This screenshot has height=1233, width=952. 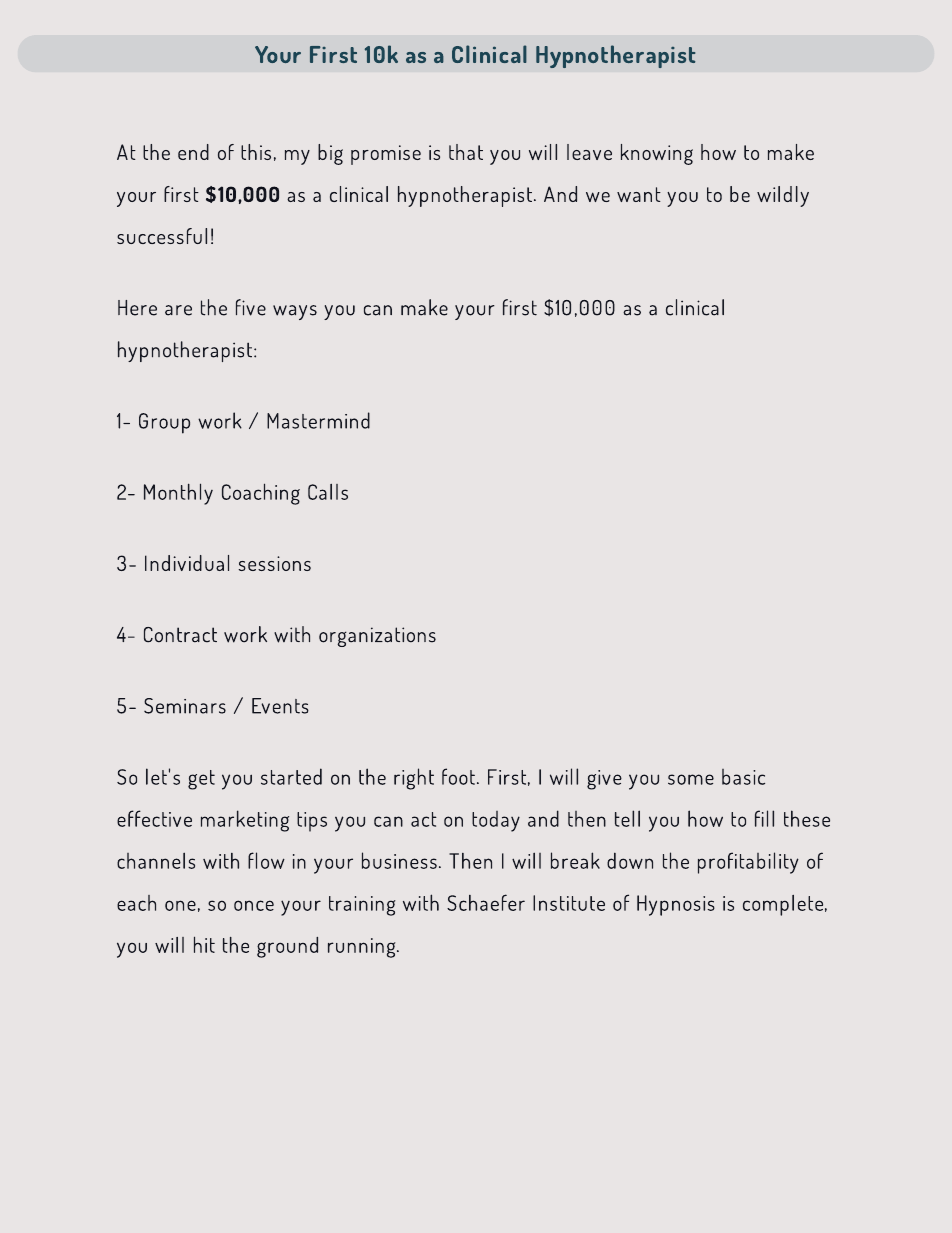 I want to click on foot, so click(x=458, y=776).
